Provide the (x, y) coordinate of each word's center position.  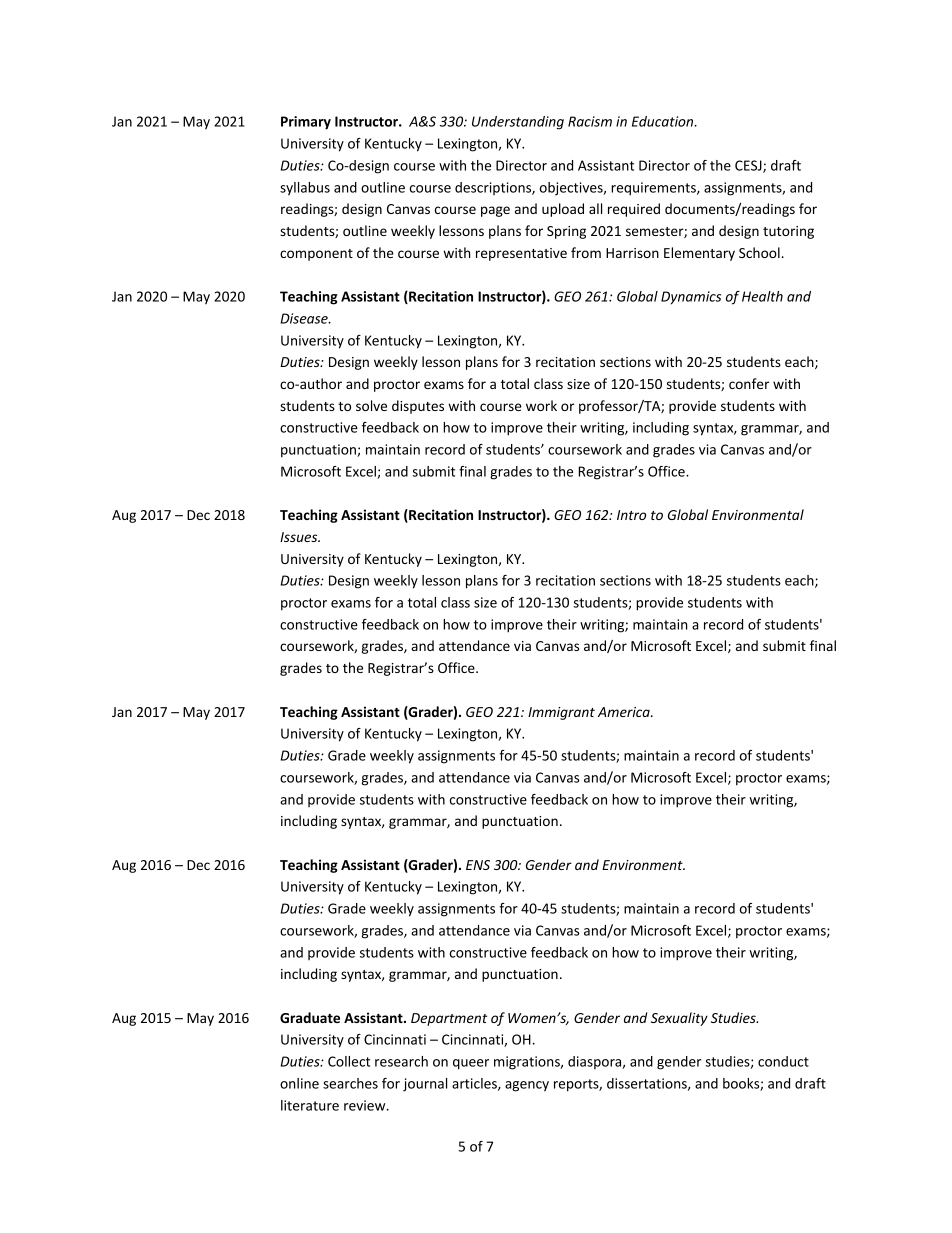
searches (350, 1083)
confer (749, 383)
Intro (631, 515)
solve (371, 405)
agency (527, 1086)
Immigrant (561, 713)
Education (664, 121)
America (625, 712)
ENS (478, 865)
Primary (306, 123)
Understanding (518, 123)
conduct (783, 1061)
